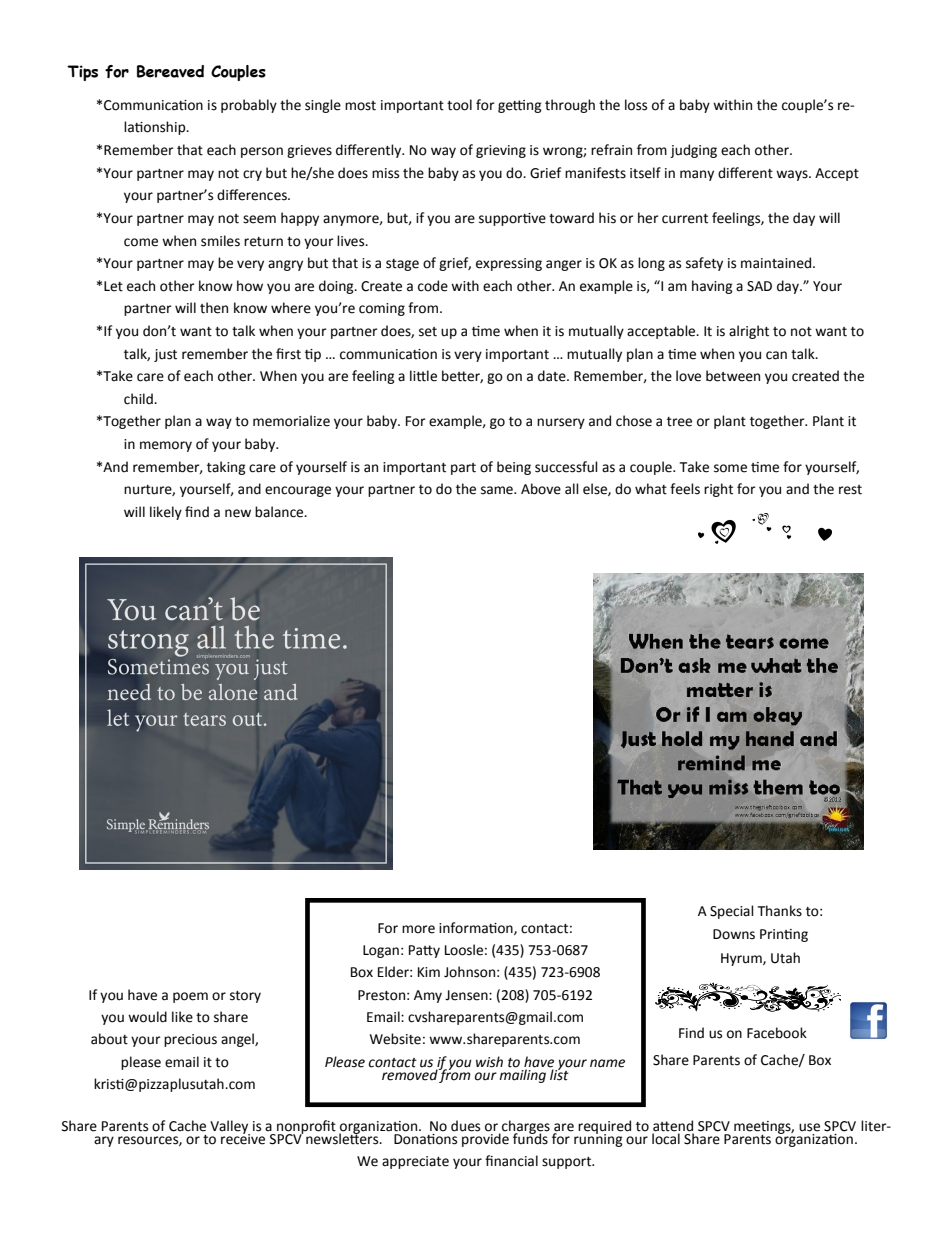 The height and width of the screenshot is (1233, 952). I want to click on judging, so click(693, 151).
